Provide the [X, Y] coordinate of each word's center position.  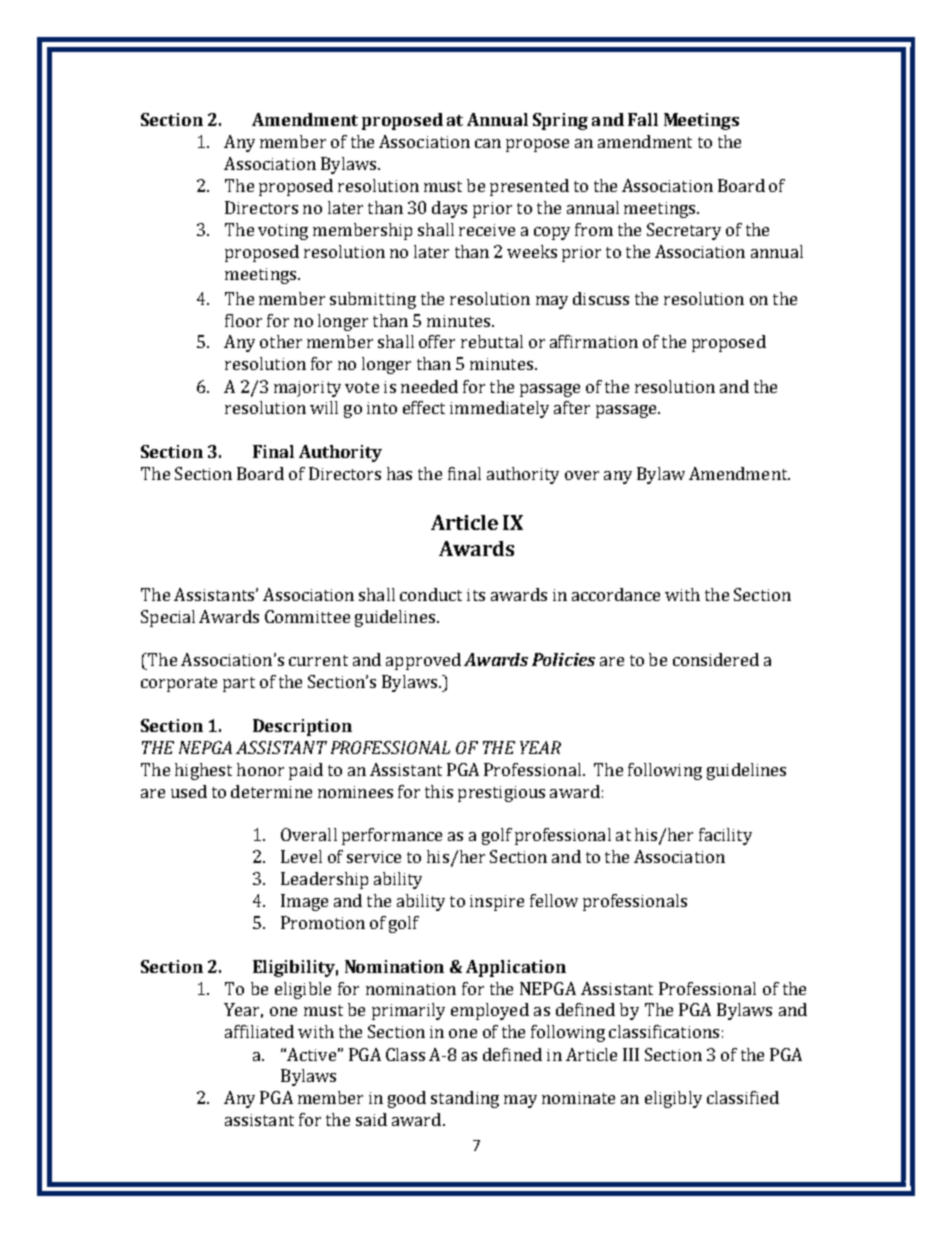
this [439, 791]
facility [725, 836]
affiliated [259, 1031]
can [488, 143]
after [572, 407]
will [324, 407]
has [399, 473]
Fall [643, 119]
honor [260, 769]
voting [283, 232]
